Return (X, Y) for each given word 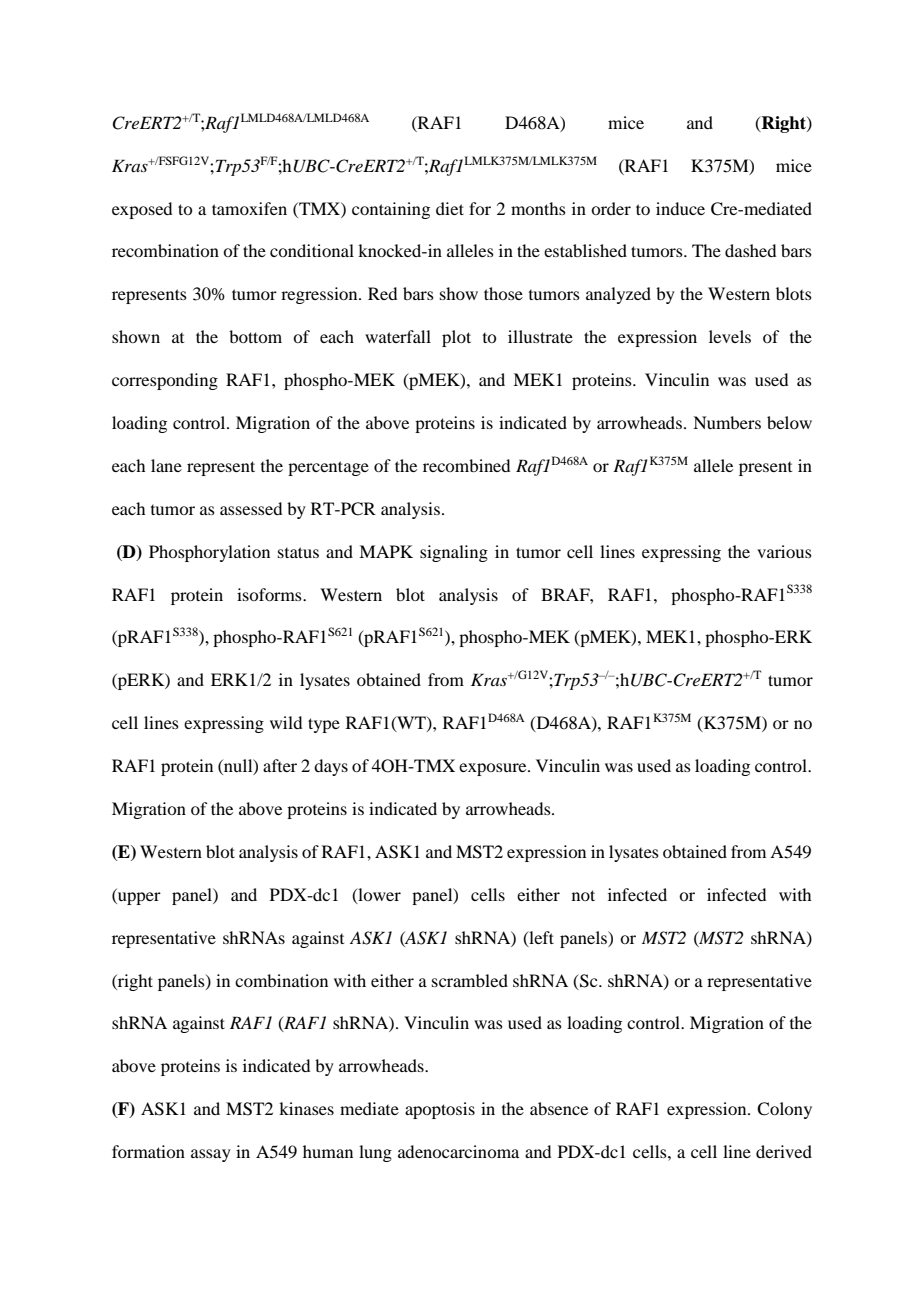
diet (450, 208)
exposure (494, 769)
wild (286, 722)
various (784, 551)
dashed (750, 250)
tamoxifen (249, 208)
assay (211, 1155)
